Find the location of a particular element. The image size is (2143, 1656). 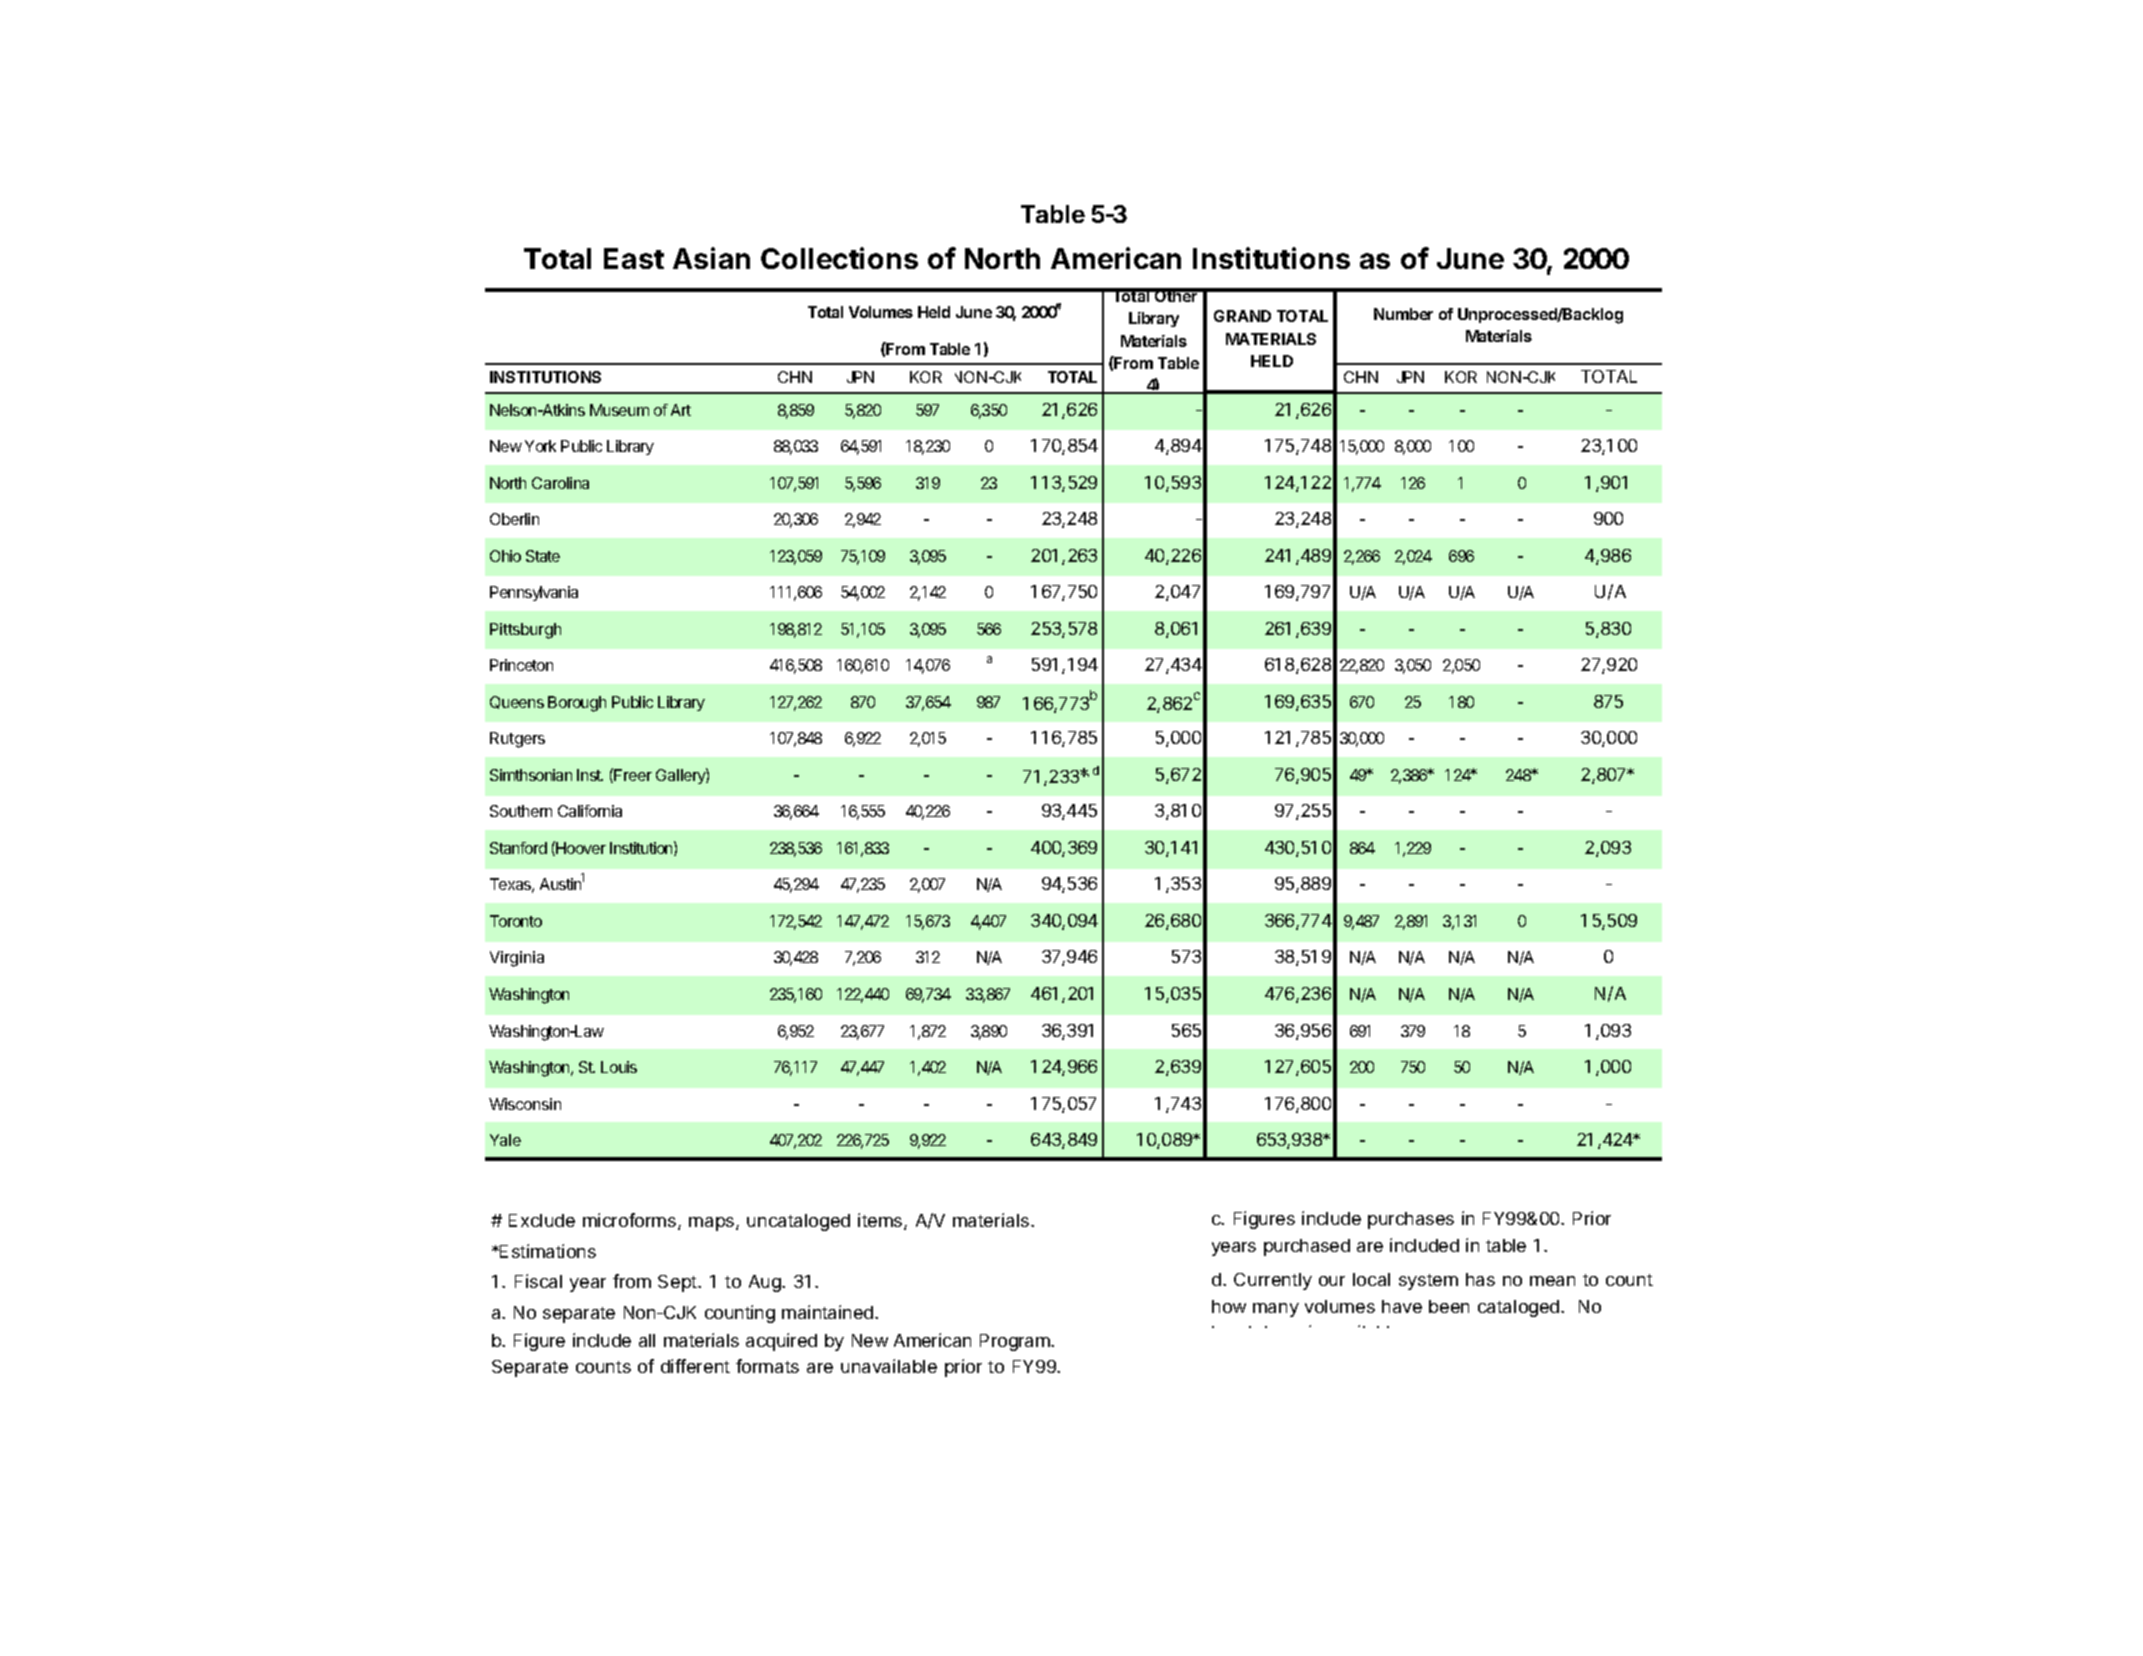

Freer is located at coordinates (633, 775).
